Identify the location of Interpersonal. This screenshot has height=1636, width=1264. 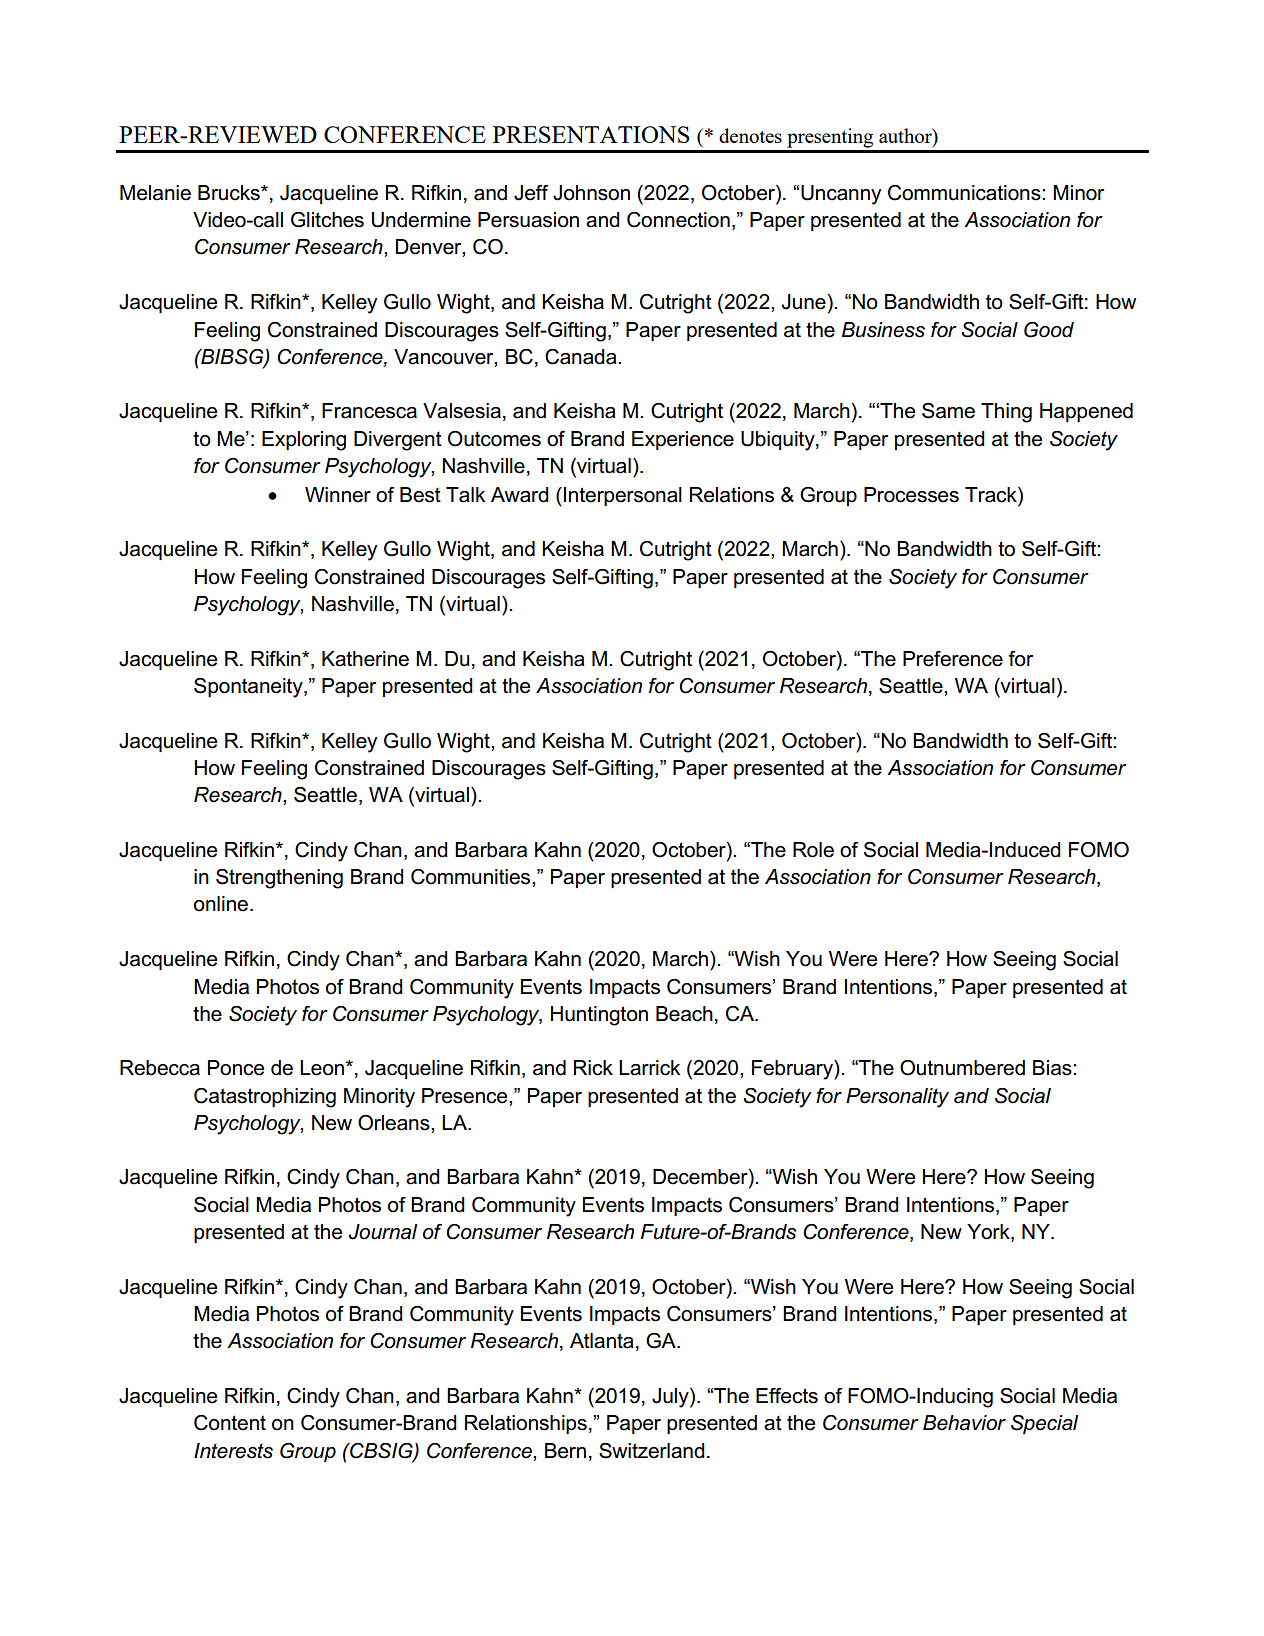
(623, 496).
